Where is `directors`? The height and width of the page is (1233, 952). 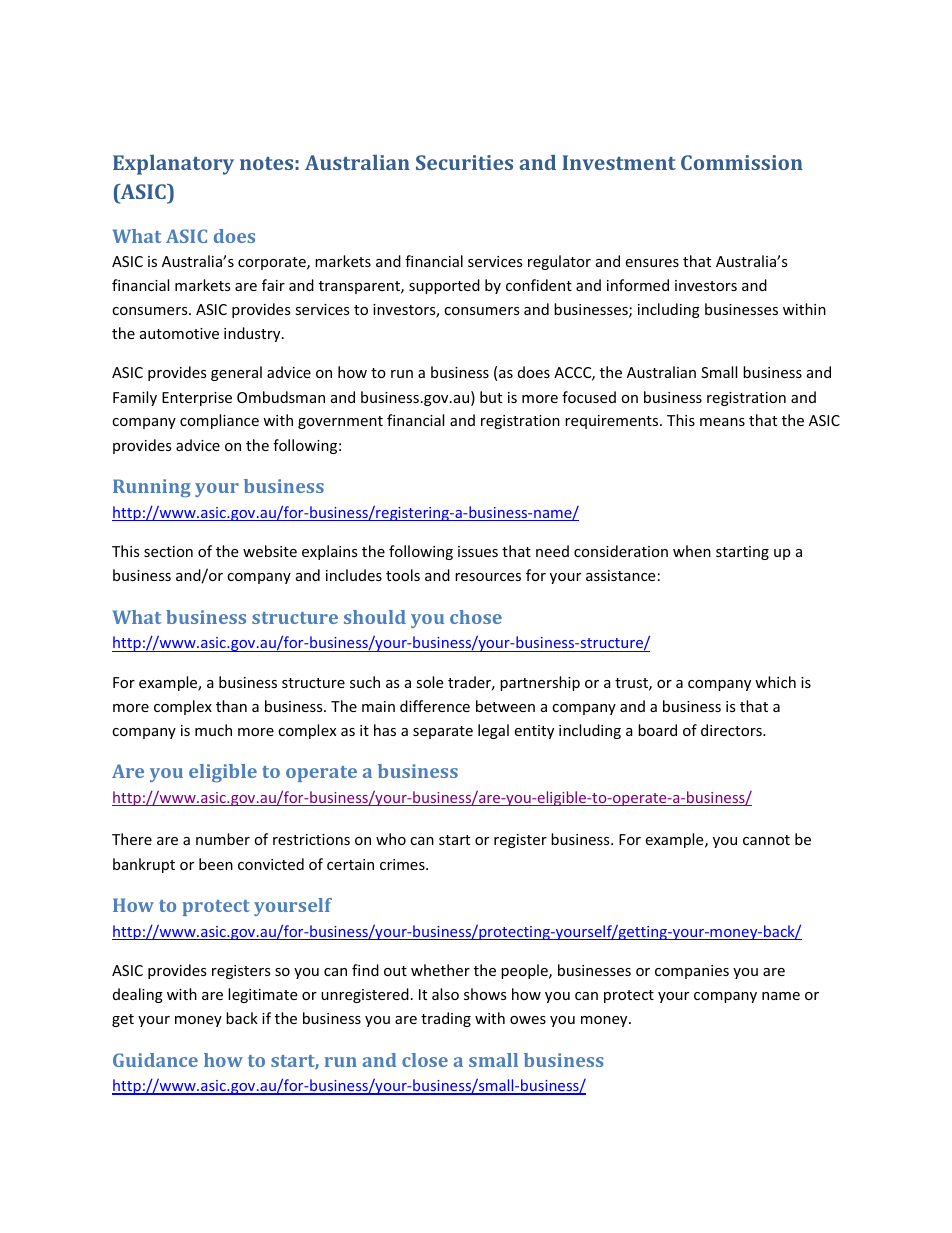
directors is located at coordinates (732, 730).
